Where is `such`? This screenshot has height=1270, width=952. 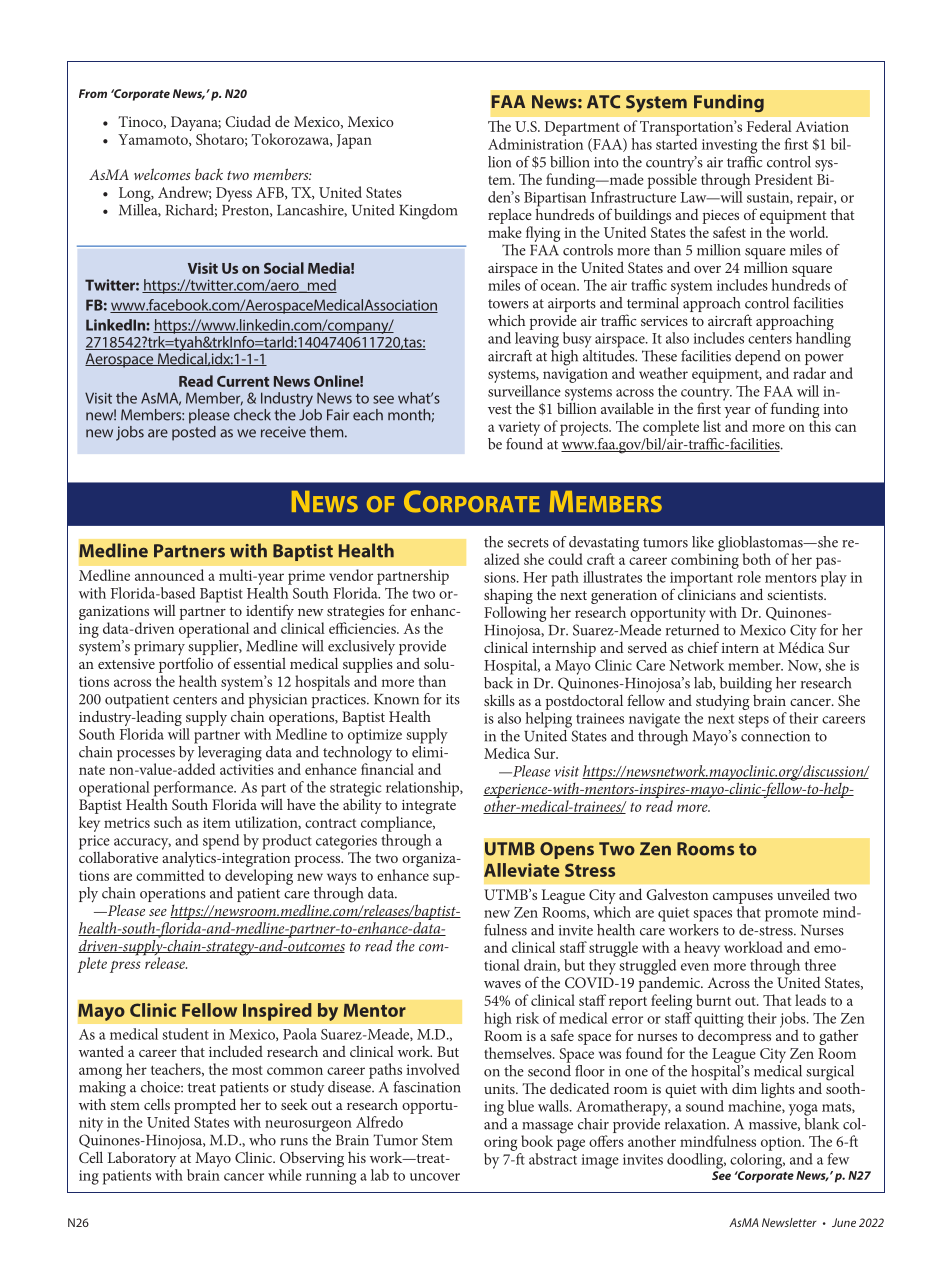
such is located at coordinates (168, 822).
